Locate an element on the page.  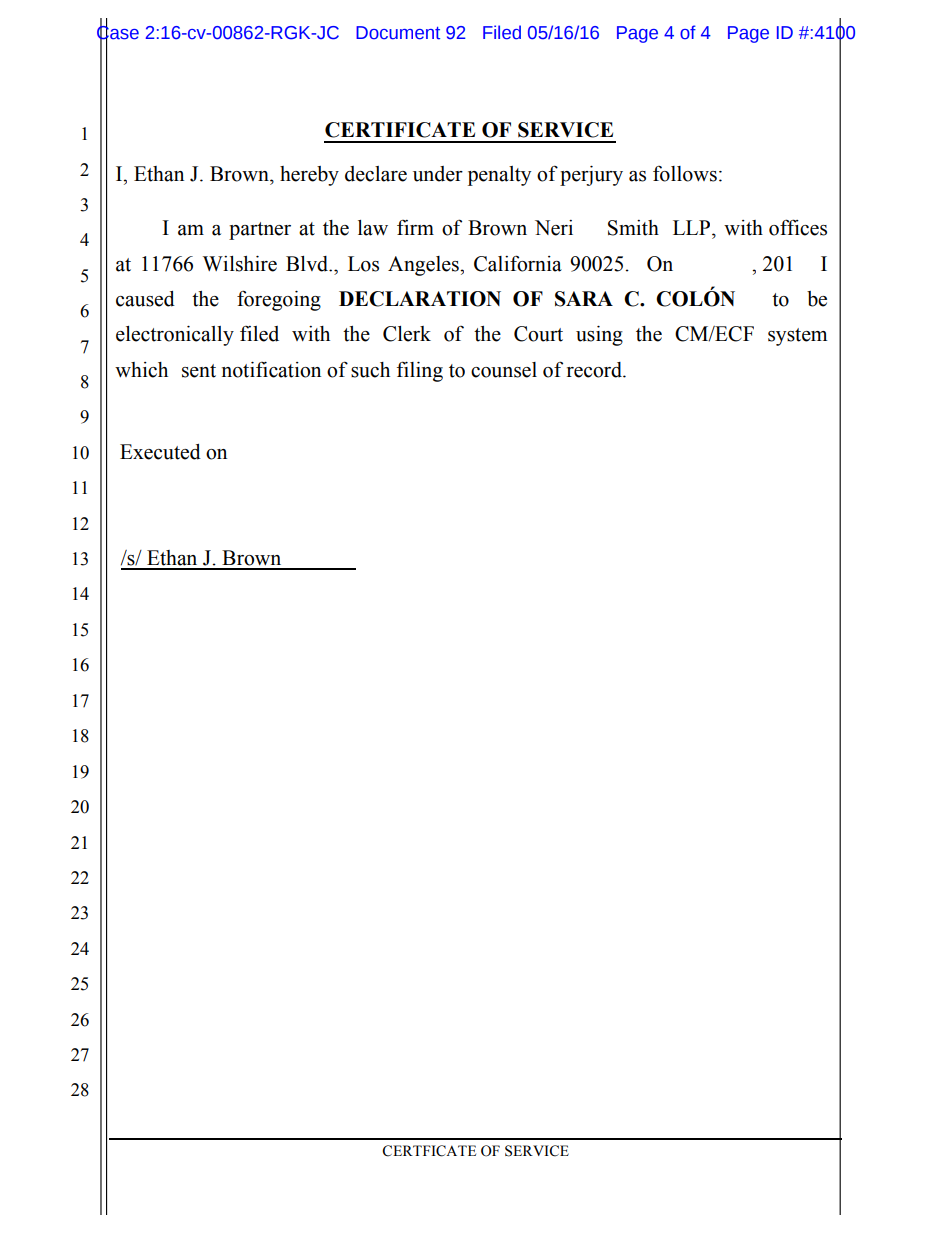
hereby is located at coordinates (309, 176).
